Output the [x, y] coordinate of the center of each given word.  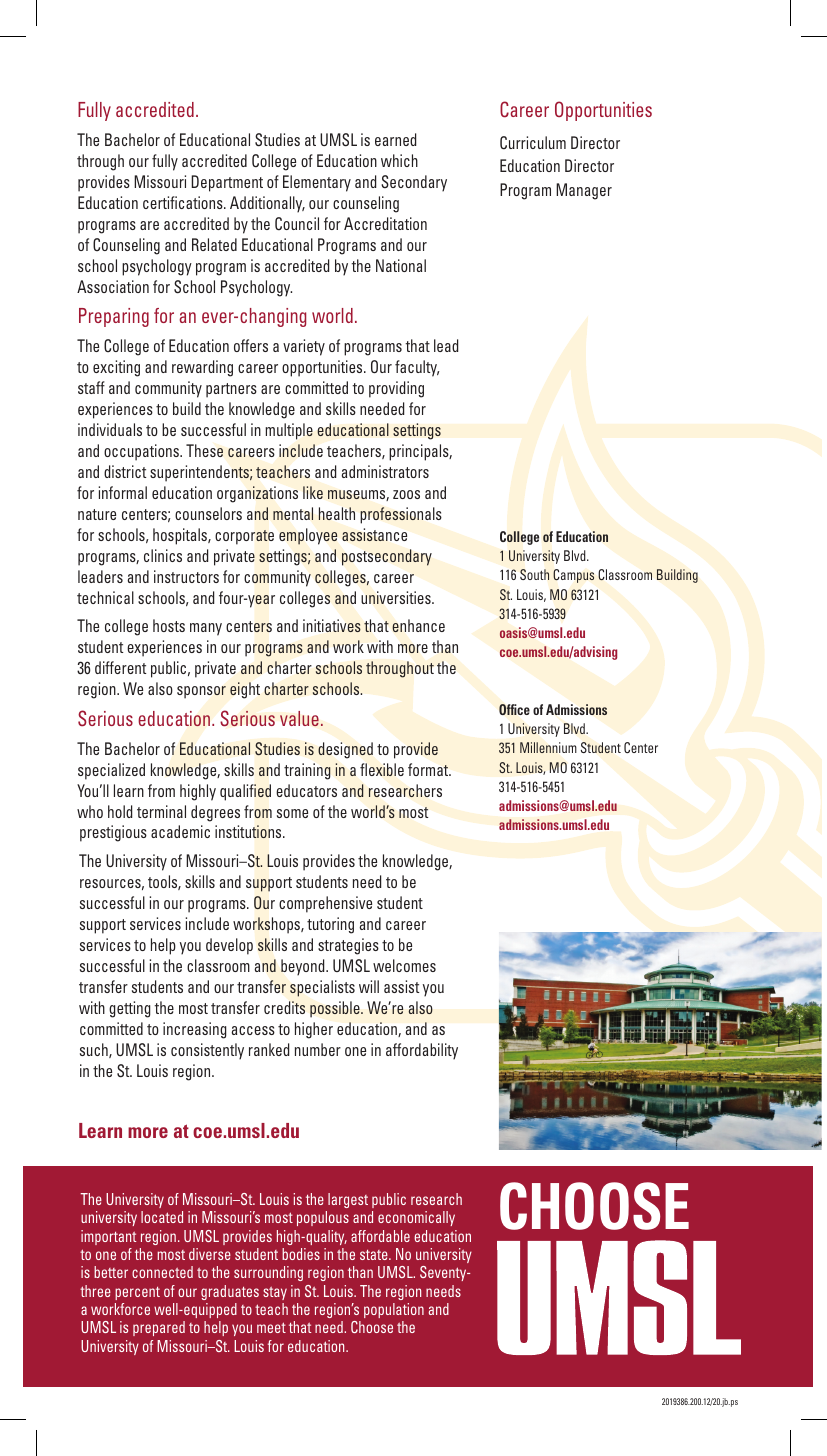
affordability [422, 1051]
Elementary [317, 183]
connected [162, 1272]
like [313, 492]
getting [129, 1009]
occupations [142, 452]
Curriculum [533, 143]
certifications [184, 202]
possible [336, 1009]
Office [514, 709]
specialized [111, 771]
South [534, 574]
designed [345, 750]
